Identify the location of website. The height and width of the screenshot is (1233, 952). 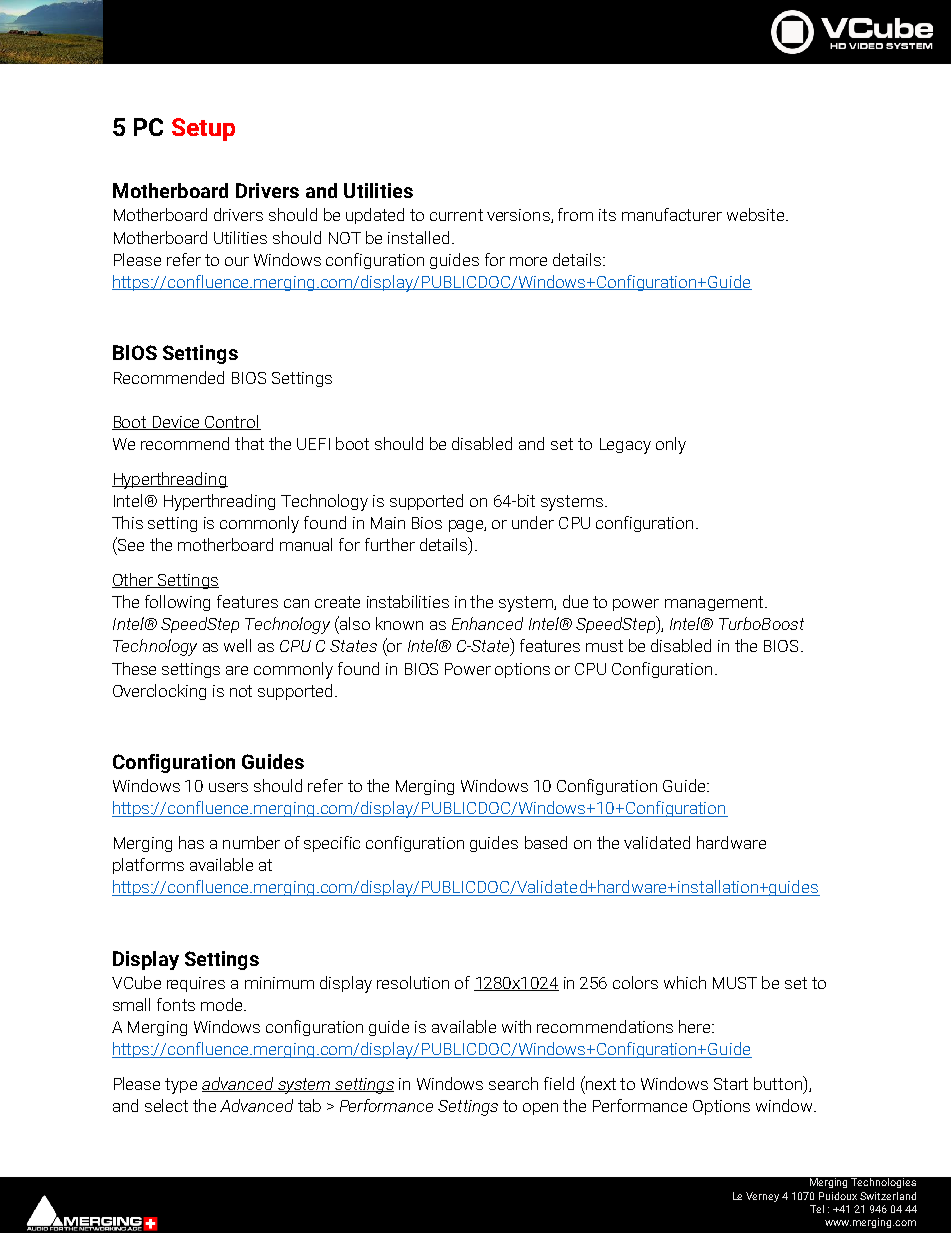
(757, 214).
